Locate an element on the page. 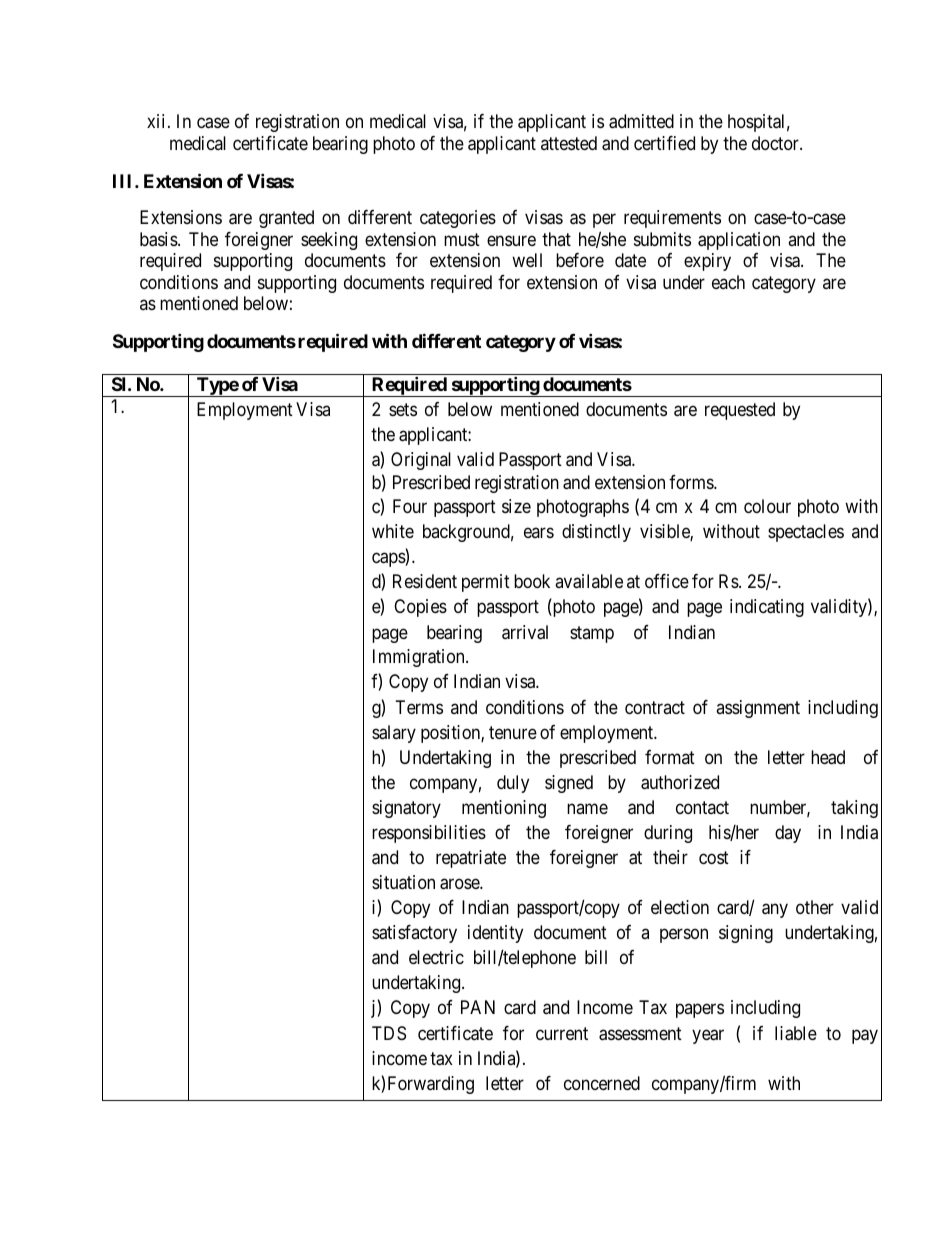 The image size is (952, 1233). book is located at coordinates (532, 581).
